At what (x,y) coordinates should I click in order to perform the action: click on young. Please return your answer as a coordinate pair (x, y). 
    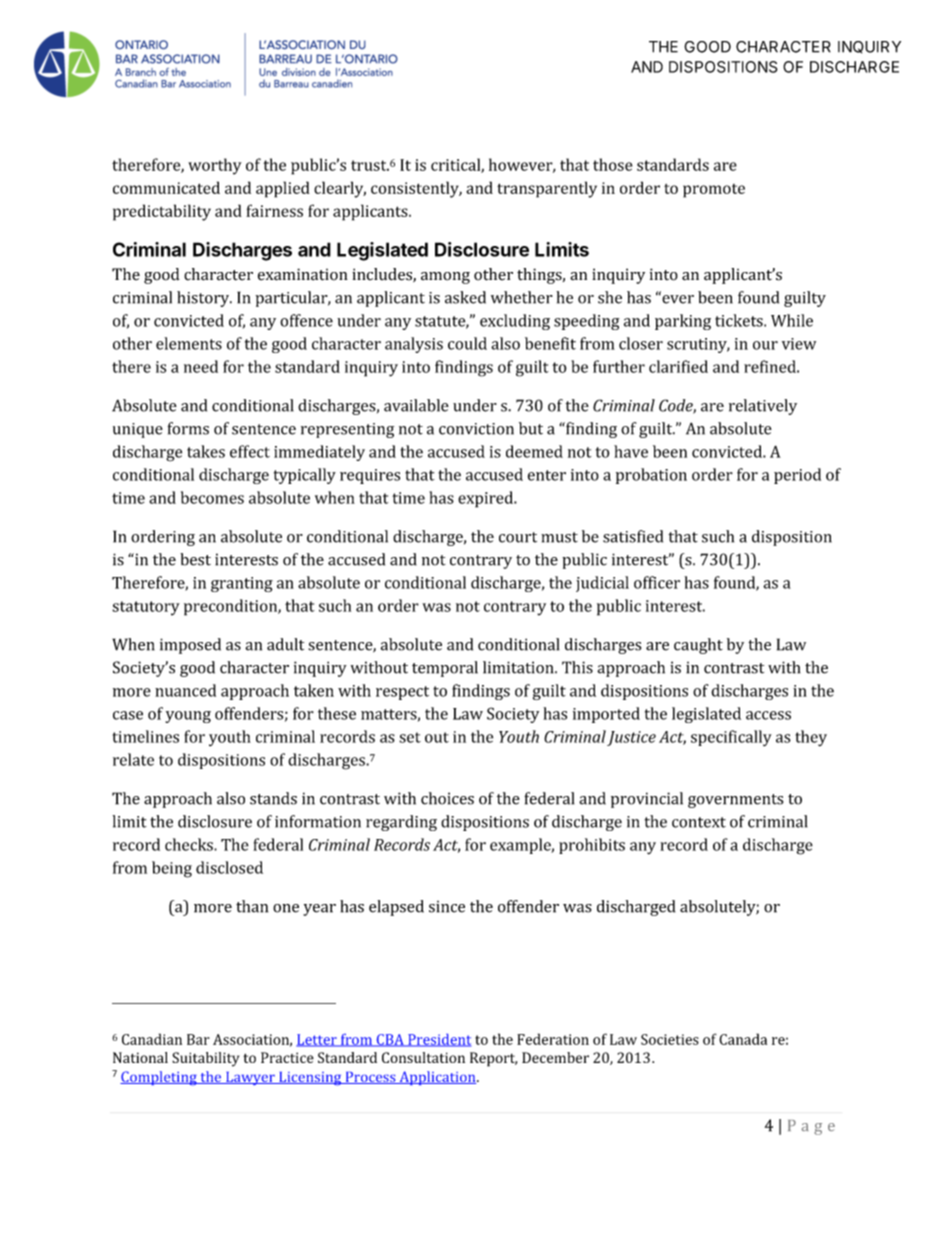
    Looking at the image, I should click on (188, 717).
